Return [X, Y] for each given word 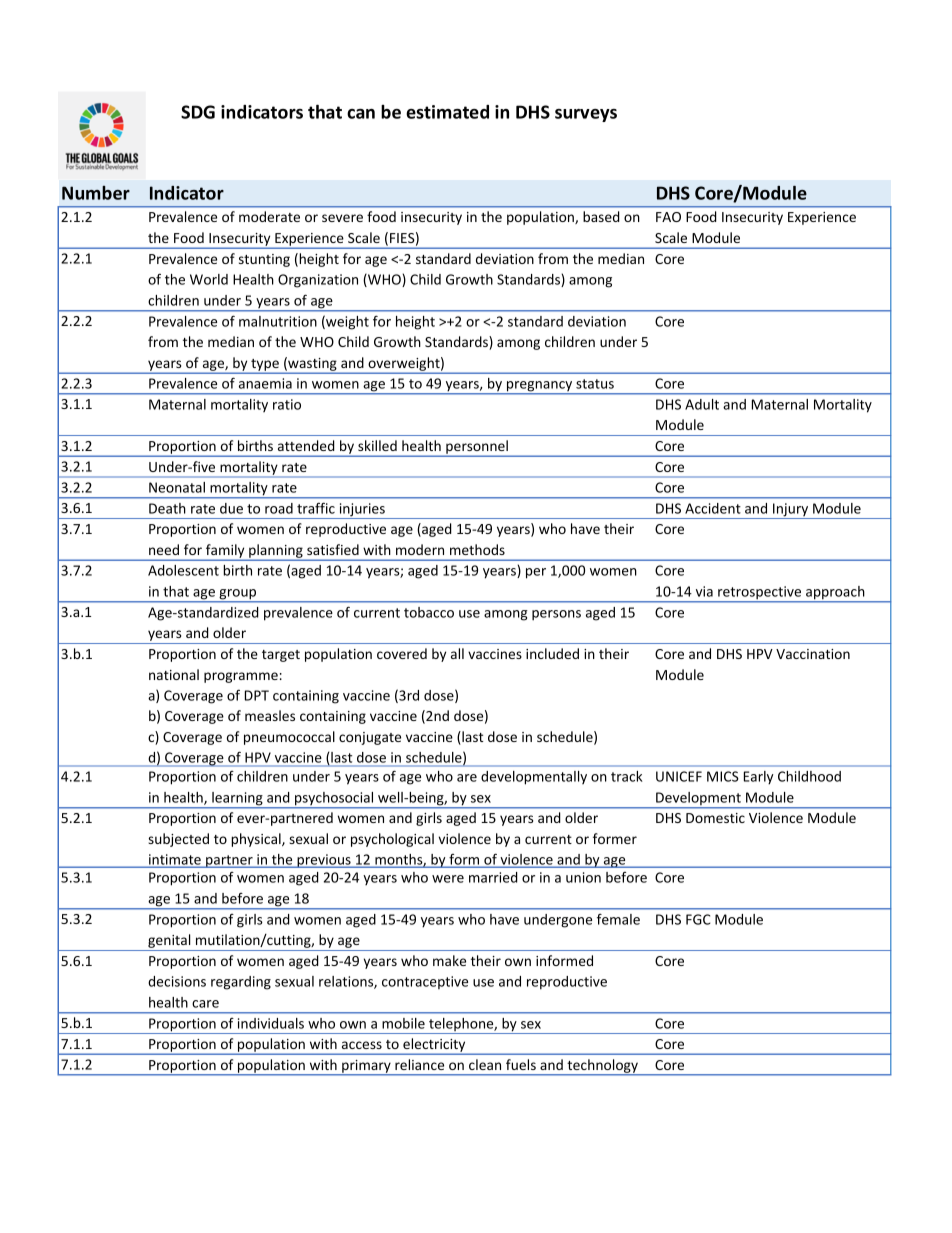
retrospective [760, 594]
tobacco [429, 612]
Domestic [715, 818]
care [205, 1004]
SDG [198, 112]
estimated [447, 112]
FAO [668, 217]
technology [602, 1067]
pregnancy [540, 387]
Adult [702, 404]
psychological [392, 840]
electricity [434, 1046]
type [265, 366]
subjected [178, 840]
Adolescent [183, 570]
